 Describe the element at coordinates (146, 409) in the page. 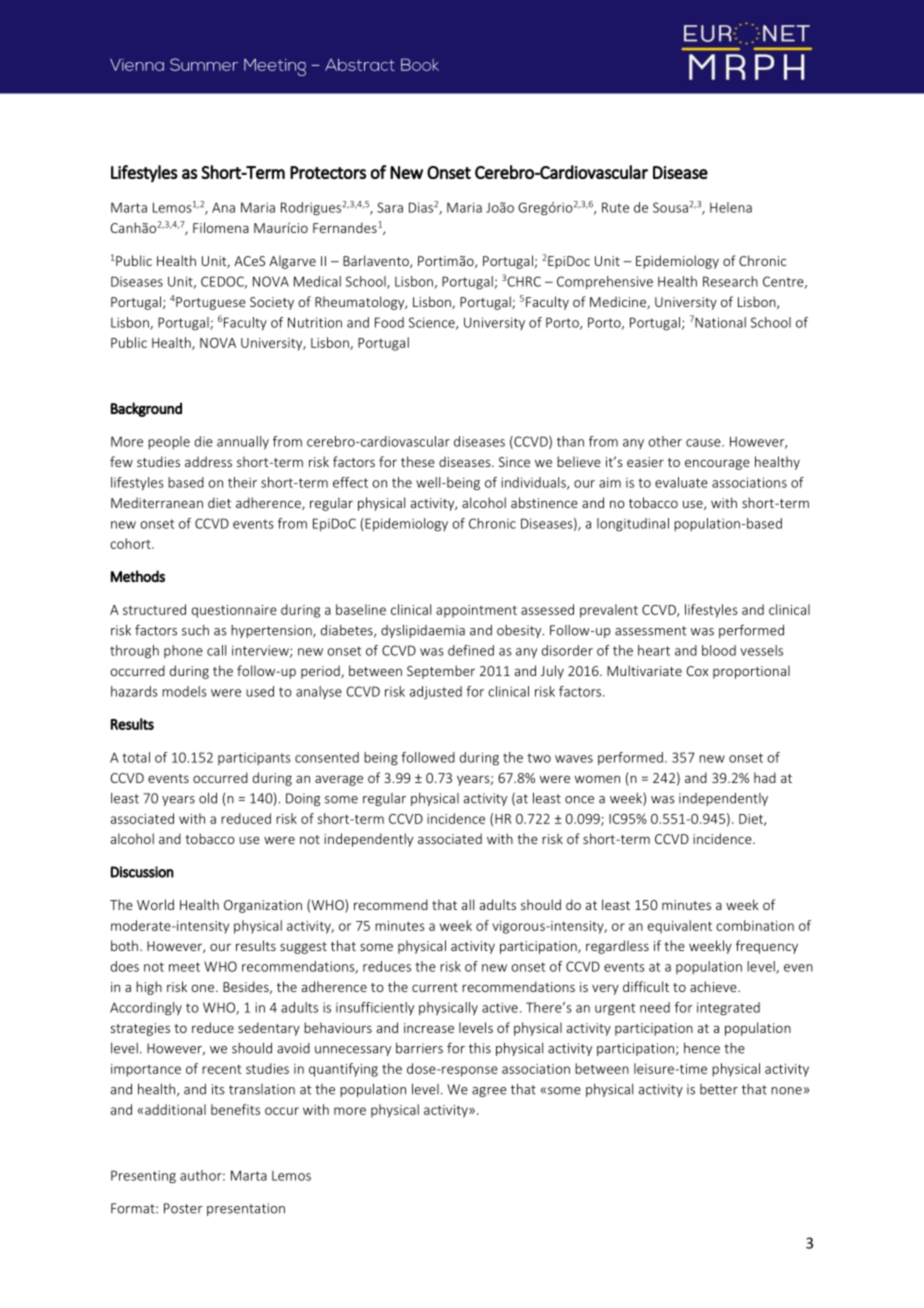

I see `Background` at that location.
